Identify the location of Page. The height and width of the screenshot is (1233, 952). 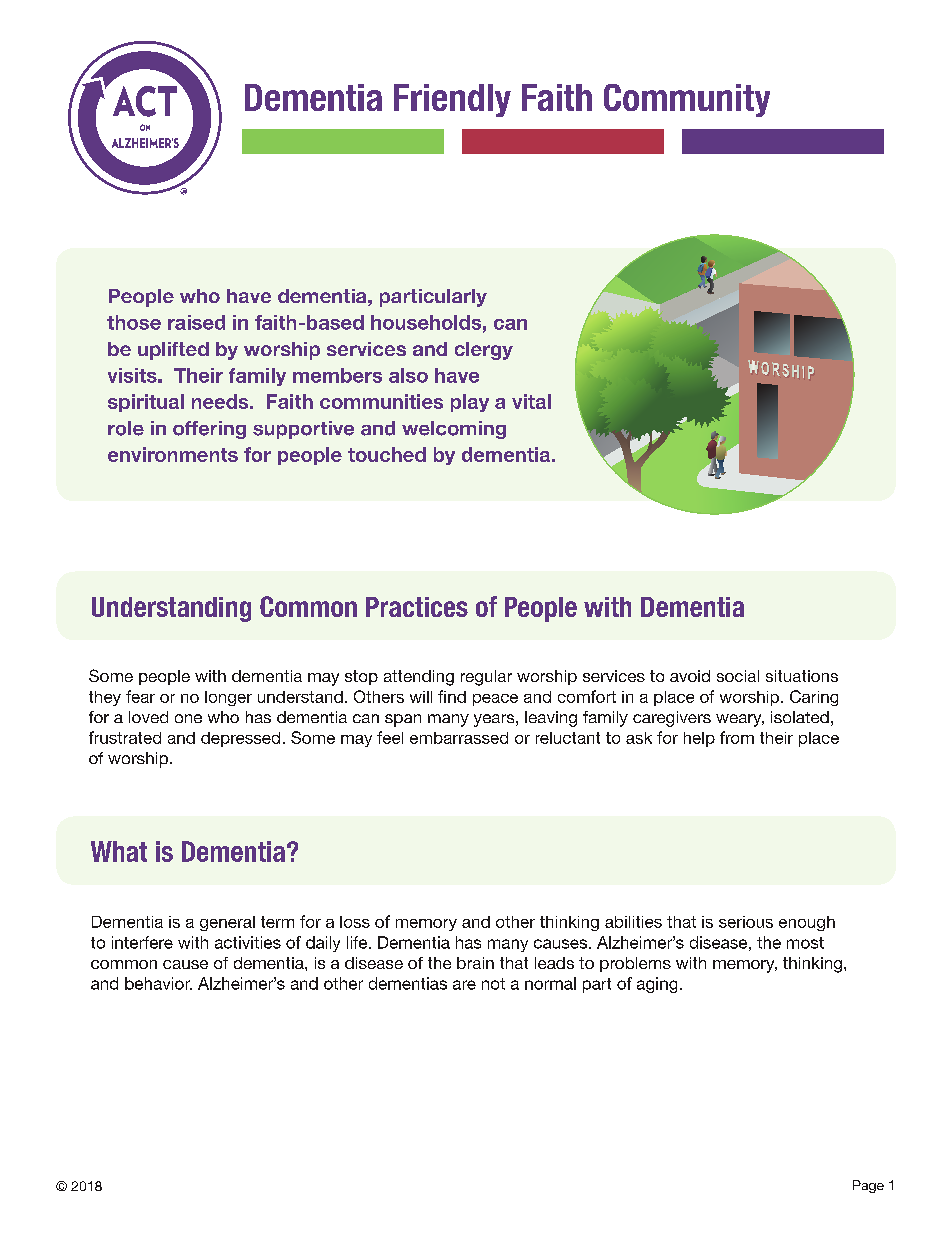
(868, 1186).
